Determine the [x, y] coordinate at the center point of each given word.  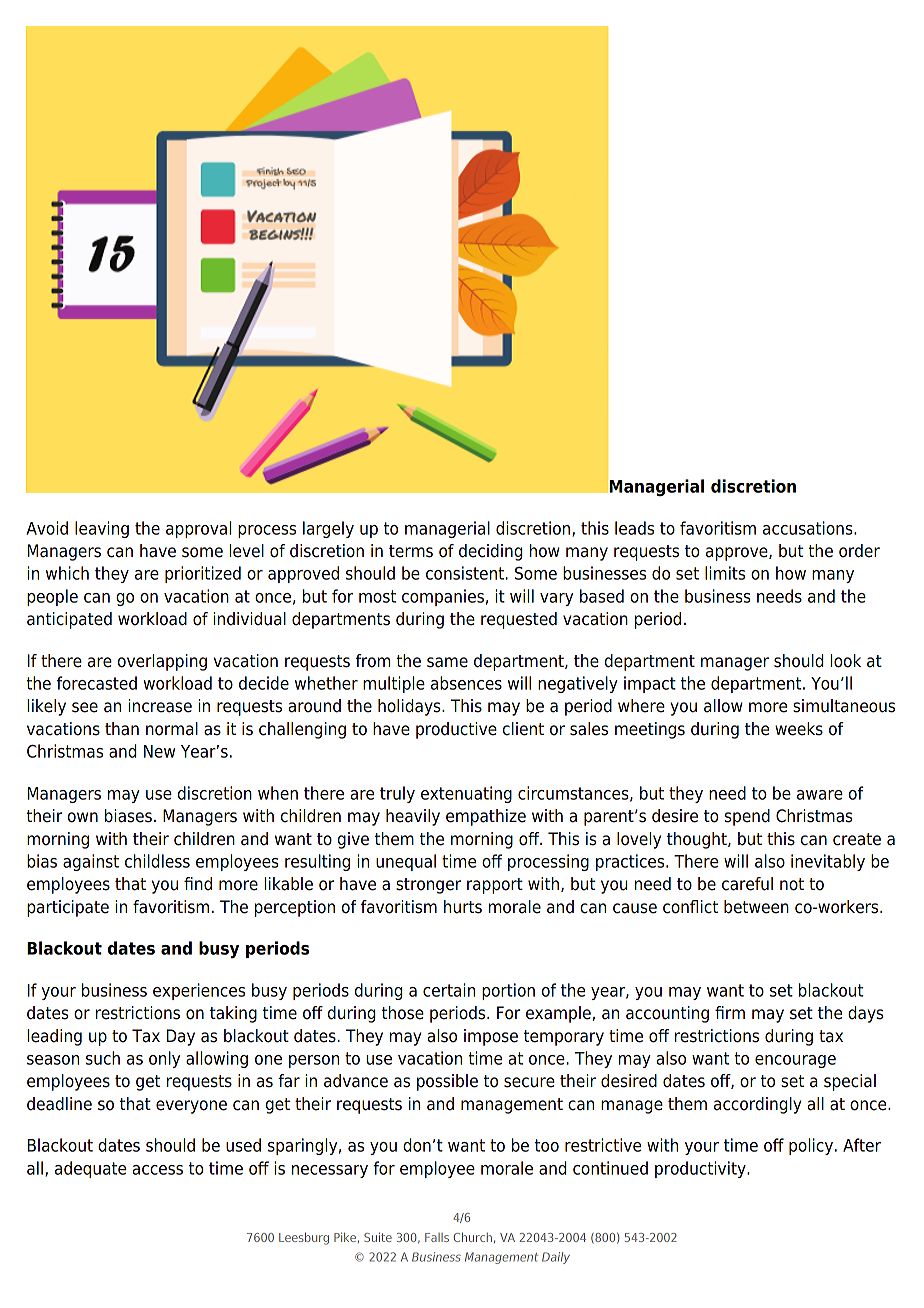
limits [725, 573]
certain [449, 990]
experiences [199, 991]
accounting [667, 1014]
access [157, 1170]
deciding [491, 552]
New [159, 751]
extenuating [466, 794]
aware [820, 795]
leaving [102, 529]
